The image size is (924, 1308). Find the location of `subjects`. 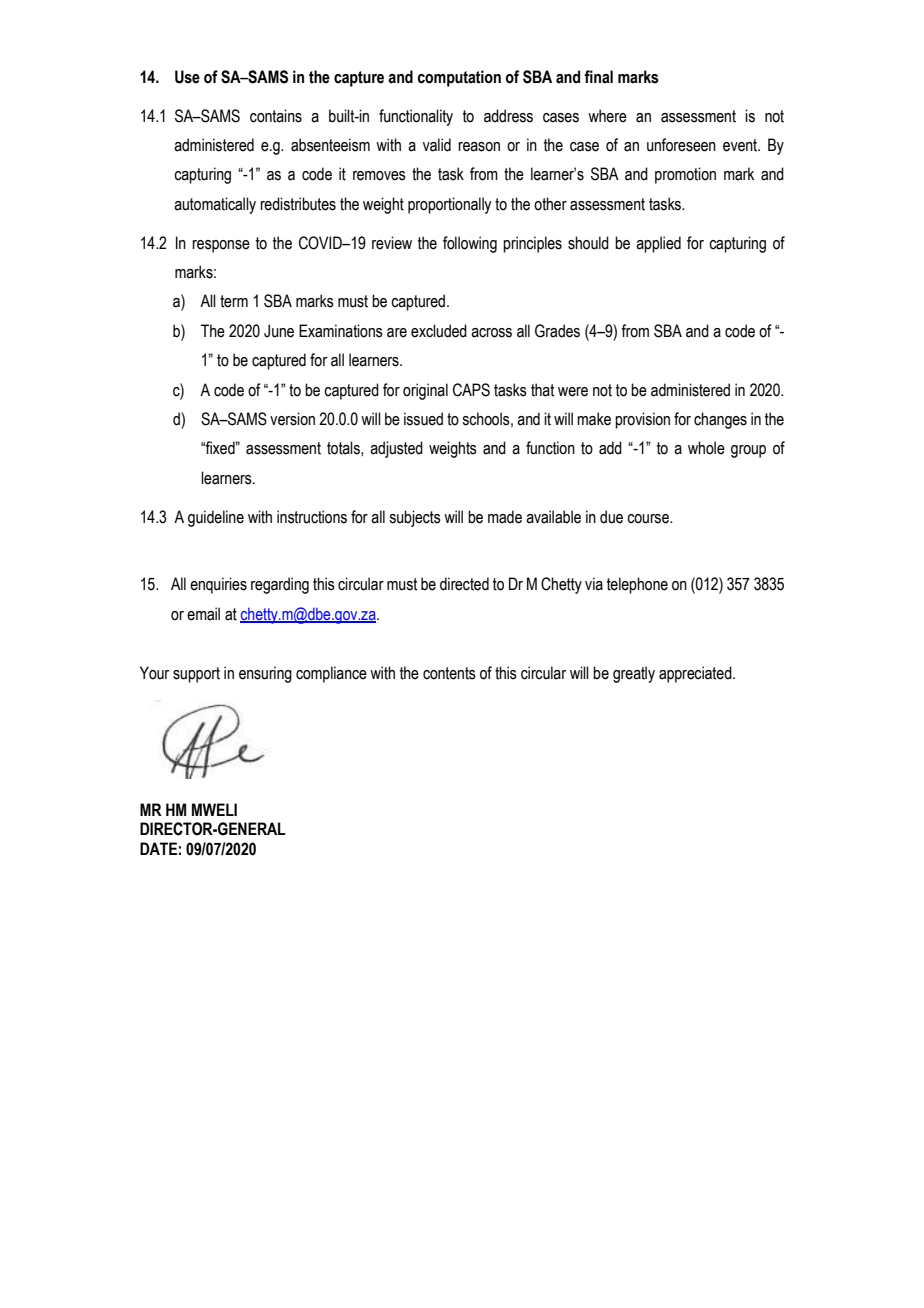

subjects is located at coordinates (415, 518).
